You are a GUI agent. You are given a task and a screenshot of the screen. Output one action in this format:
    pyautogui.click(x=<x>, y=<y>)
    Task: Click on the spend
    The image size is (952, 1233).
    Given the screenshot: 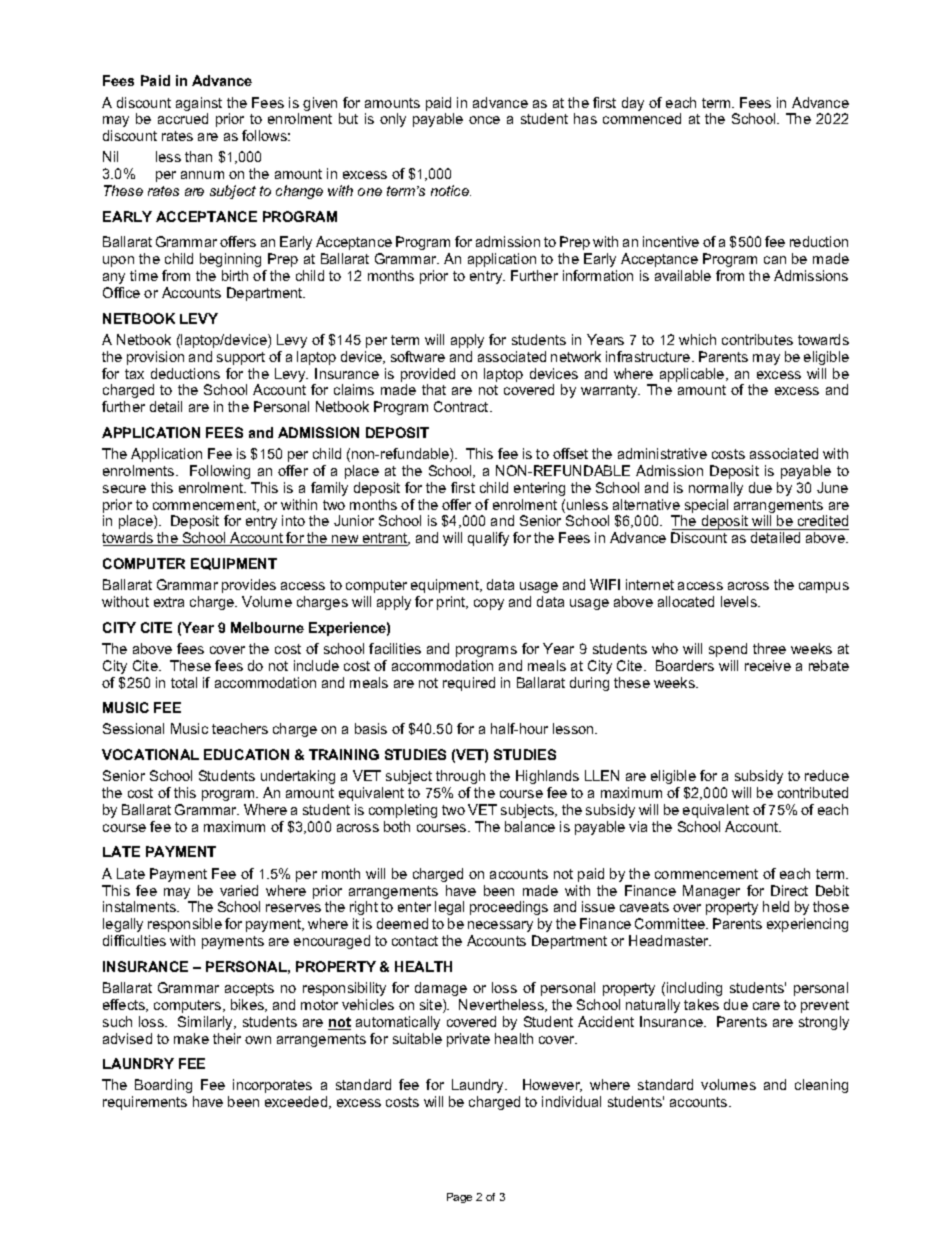 What is the action you would take?
    pyautogui.click(x=728, y=650)
